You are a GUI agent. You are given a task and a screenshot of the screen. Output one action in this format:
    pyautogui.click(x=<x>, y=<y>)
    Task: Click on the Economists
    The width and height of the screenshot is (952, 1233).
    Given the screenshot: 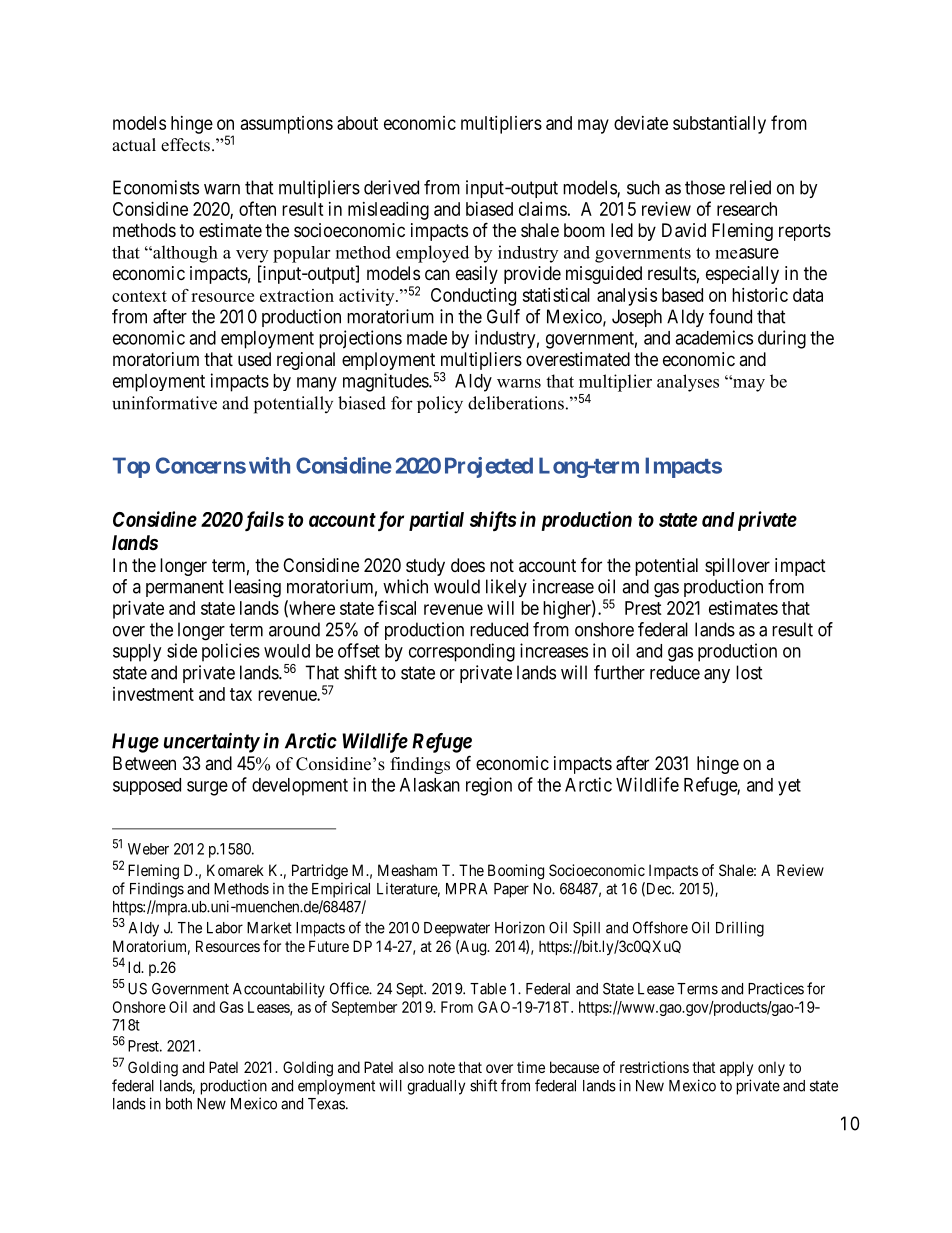 What is the action you would take?
    pyautogui.click(x=156, y=187)
